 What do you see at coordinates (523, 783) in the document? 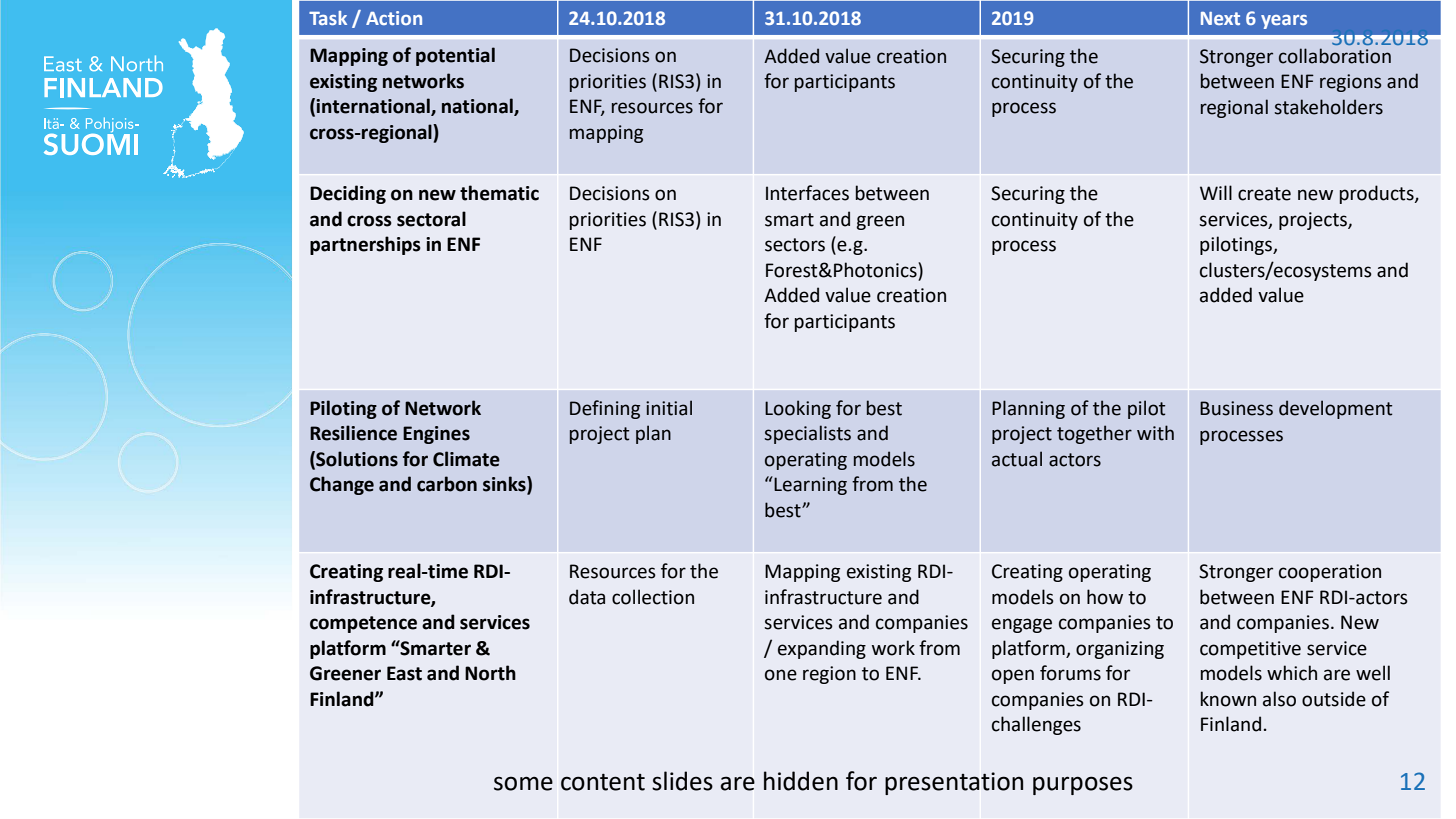
I see `some` at bounding box center [523, 783].
